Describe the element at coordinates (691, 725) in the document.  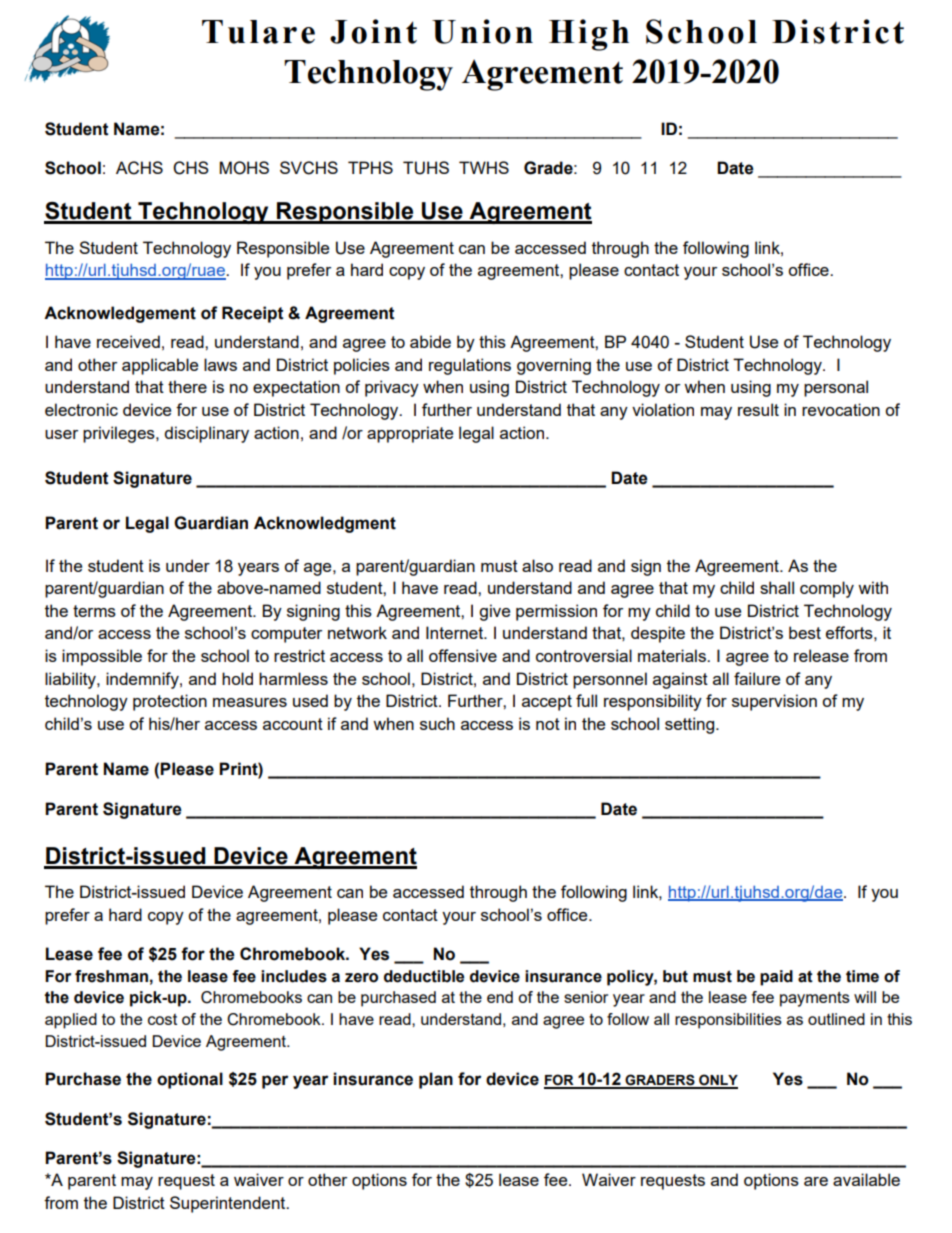
I see `setting` at that location.
